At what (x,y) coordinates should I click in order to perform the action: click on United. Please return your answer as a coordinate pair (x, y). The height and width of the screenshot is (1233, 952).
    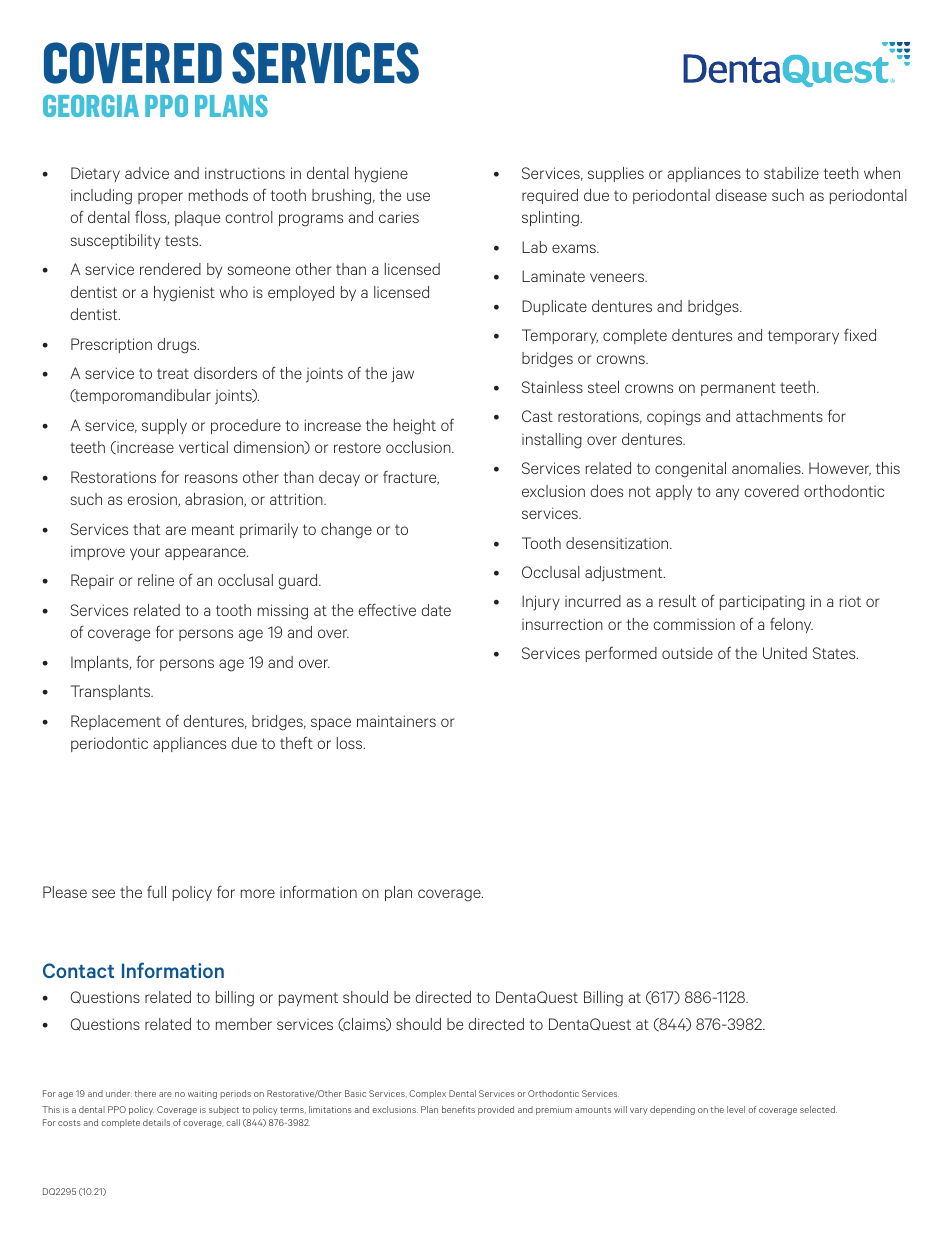
    Looking at the image, I should click on (785, 653).
